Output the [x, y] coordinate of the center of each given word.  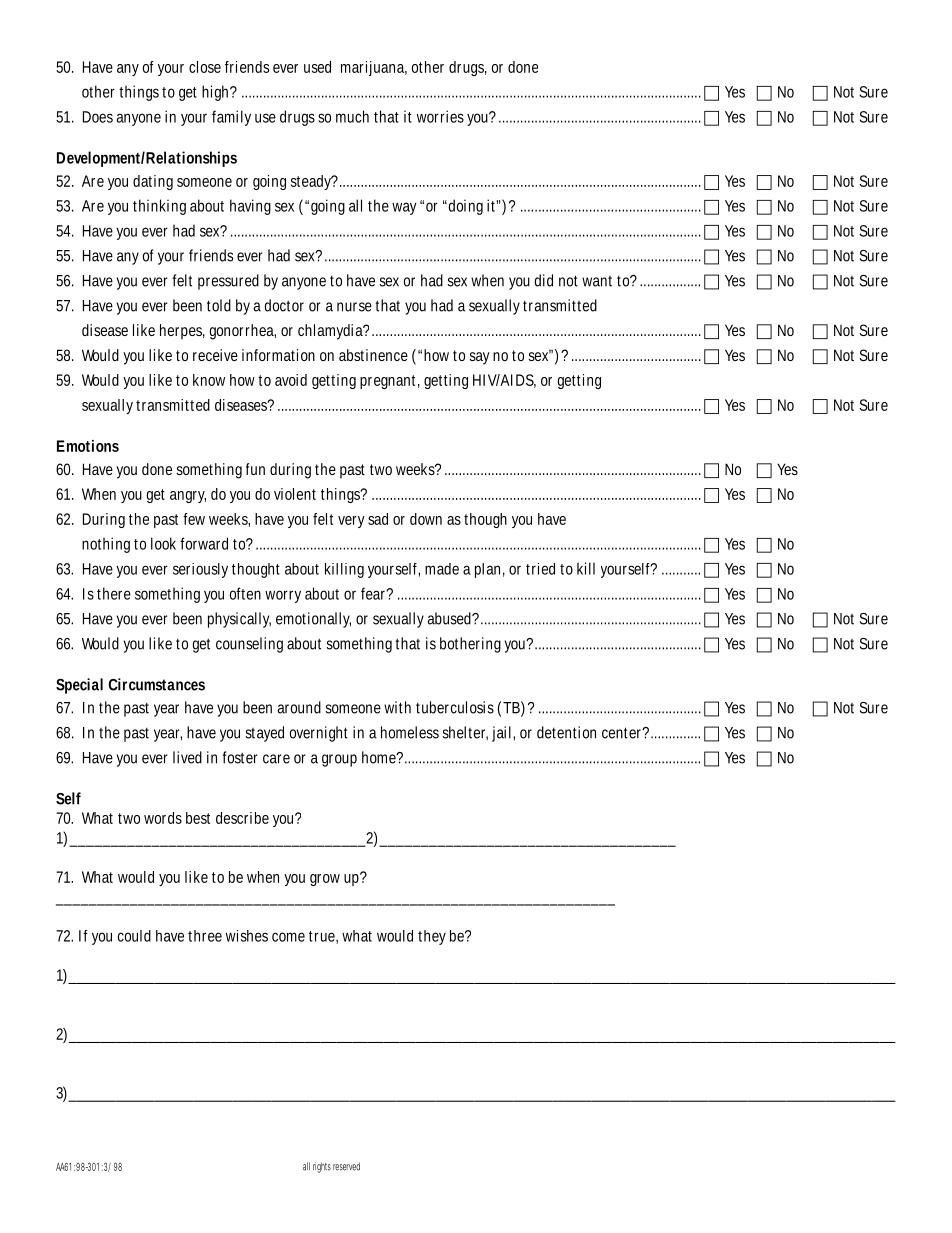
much [352, 116]
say [480, 358]
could [134, 936]
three [205, 936]
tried [540, 569]
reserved [346, 1166]
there [114, 593]
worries [440, 116]
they [432, 937]
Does [98, 117]
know [209, 380]
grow [325, 880]
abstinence [373, 355]
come [288, 937]
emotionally [313, 620]
